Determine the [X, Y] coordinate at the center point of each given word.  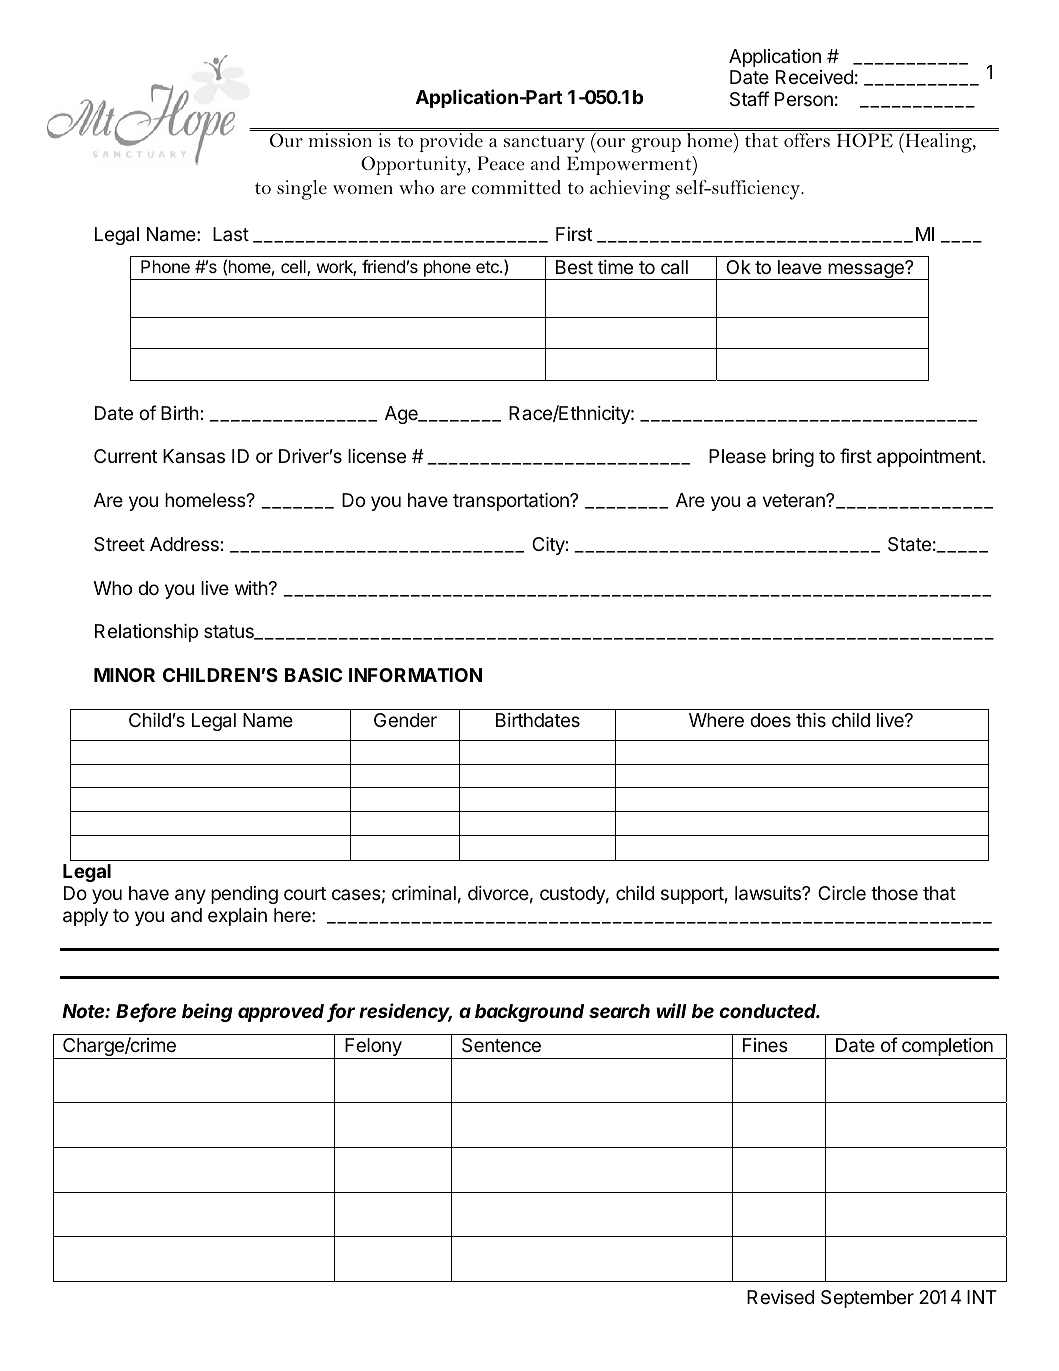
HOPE [865, 140]
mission [340, 140]
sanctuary [544, 144]
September [867, 1299]
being [207, 1012]
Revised [780, 1297]
